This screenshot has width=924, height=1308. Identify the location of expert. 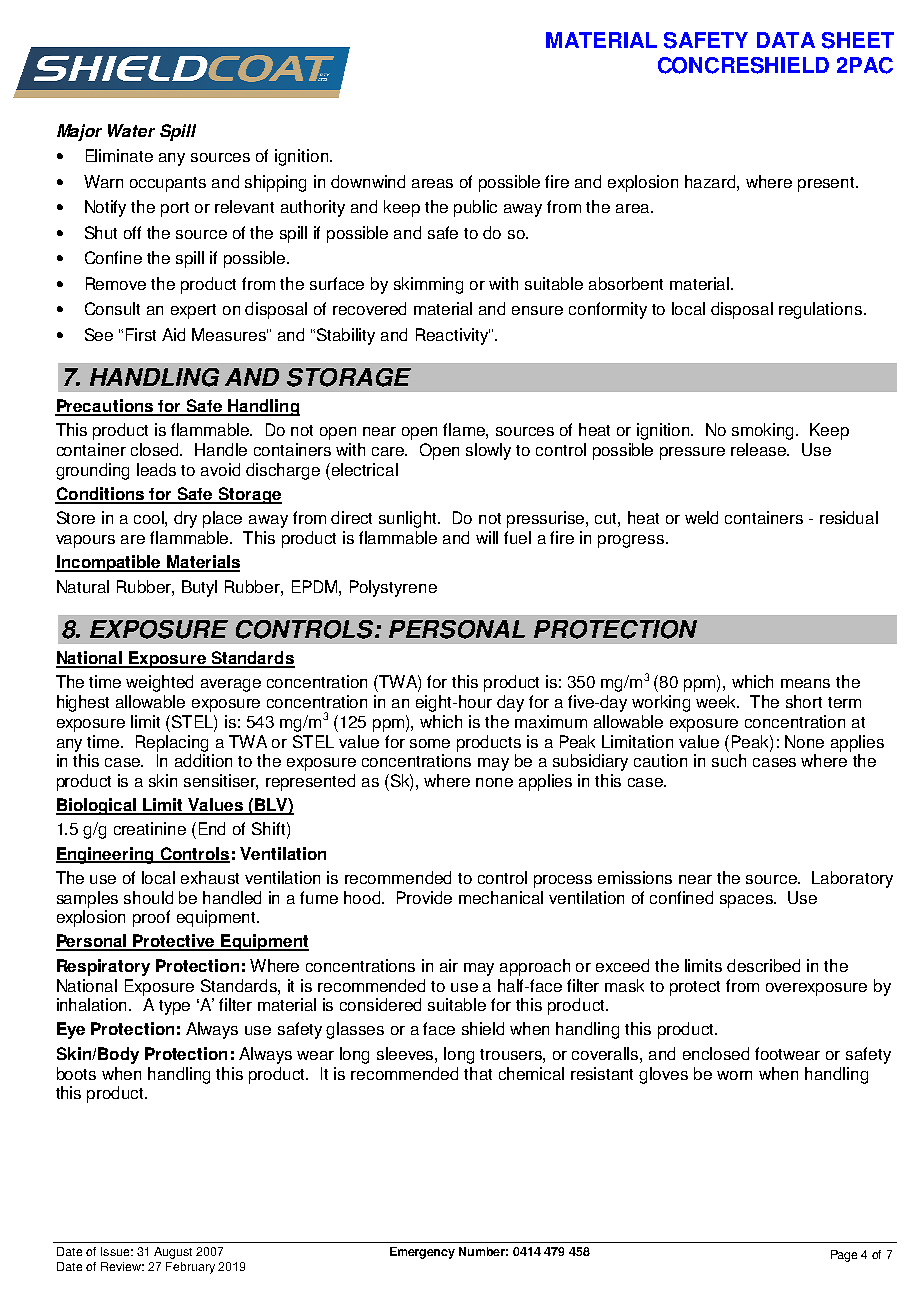
(193, 311).
